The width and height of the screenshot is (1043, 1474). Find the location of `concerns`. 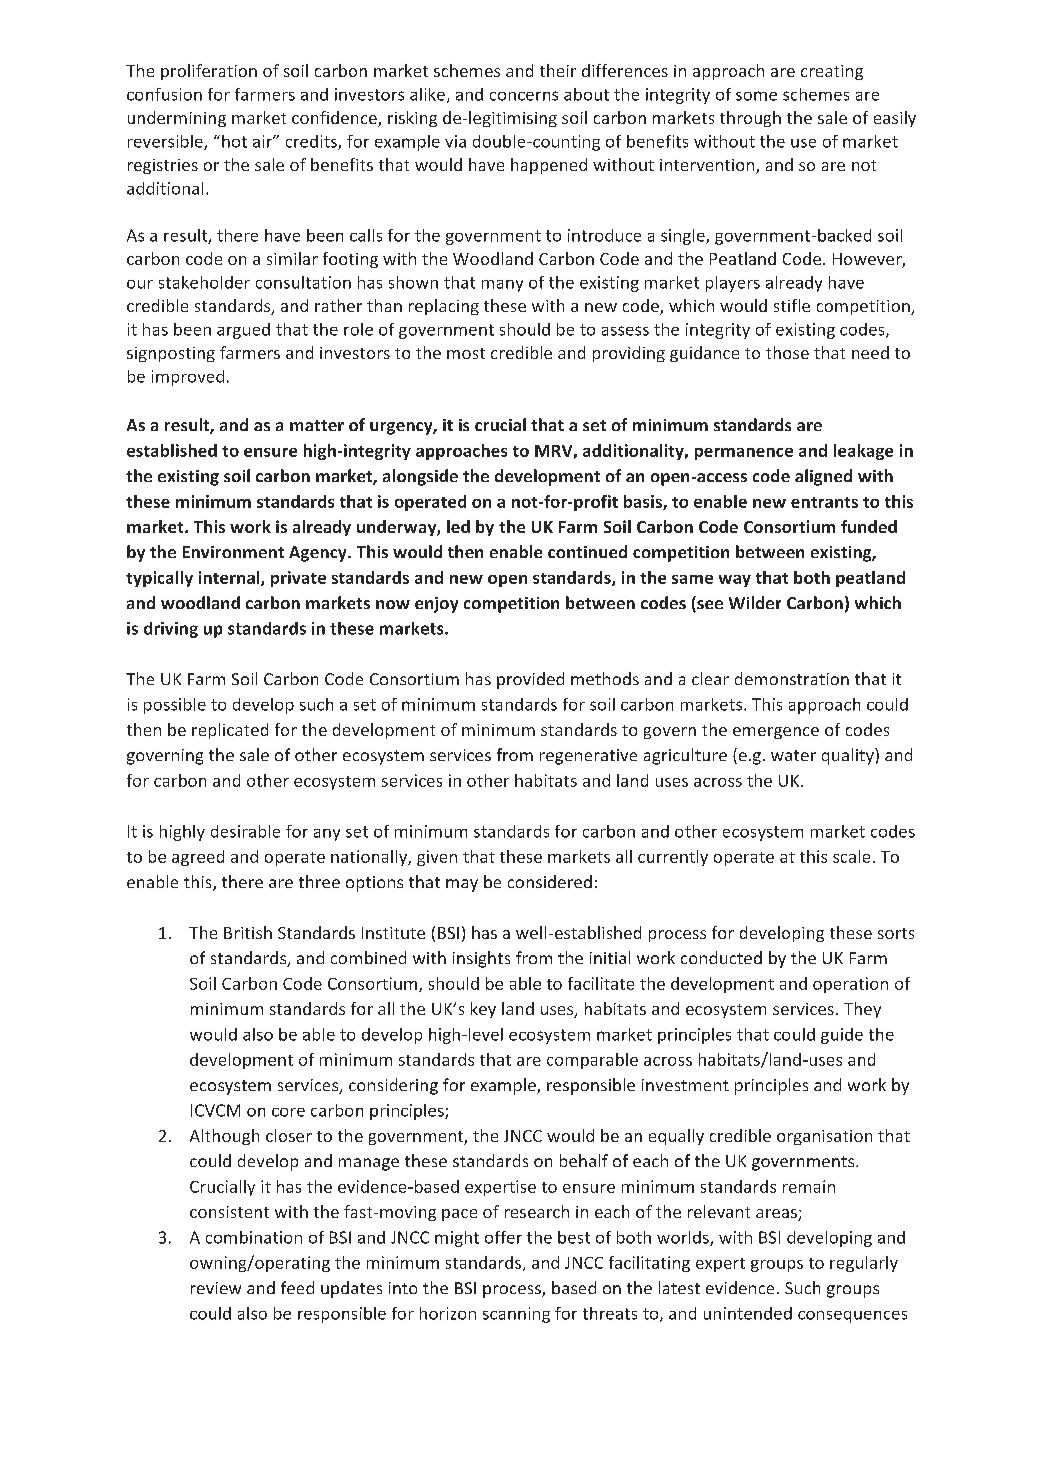

concerns is located at coordinates (524, 96).
